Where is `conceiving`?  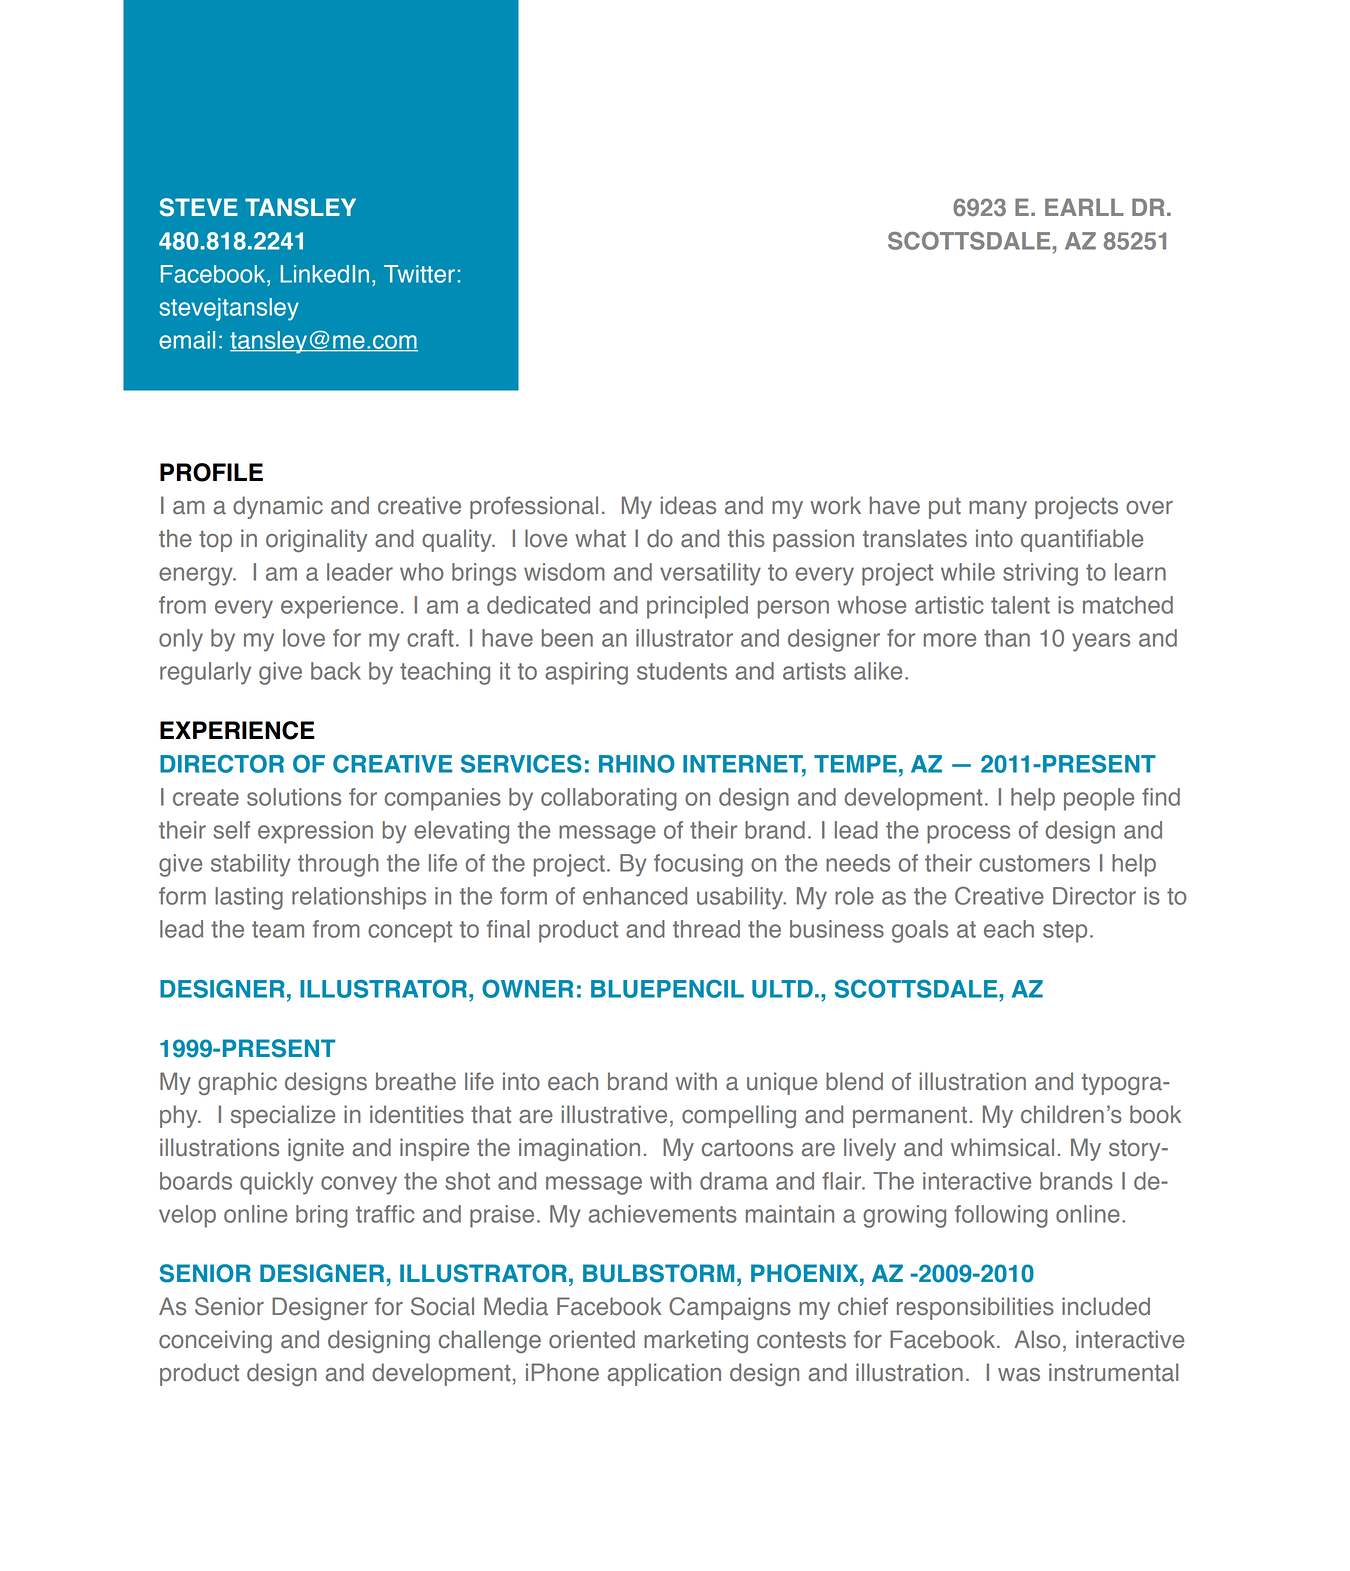
conceiving is located at coordinates (215, 1341).
